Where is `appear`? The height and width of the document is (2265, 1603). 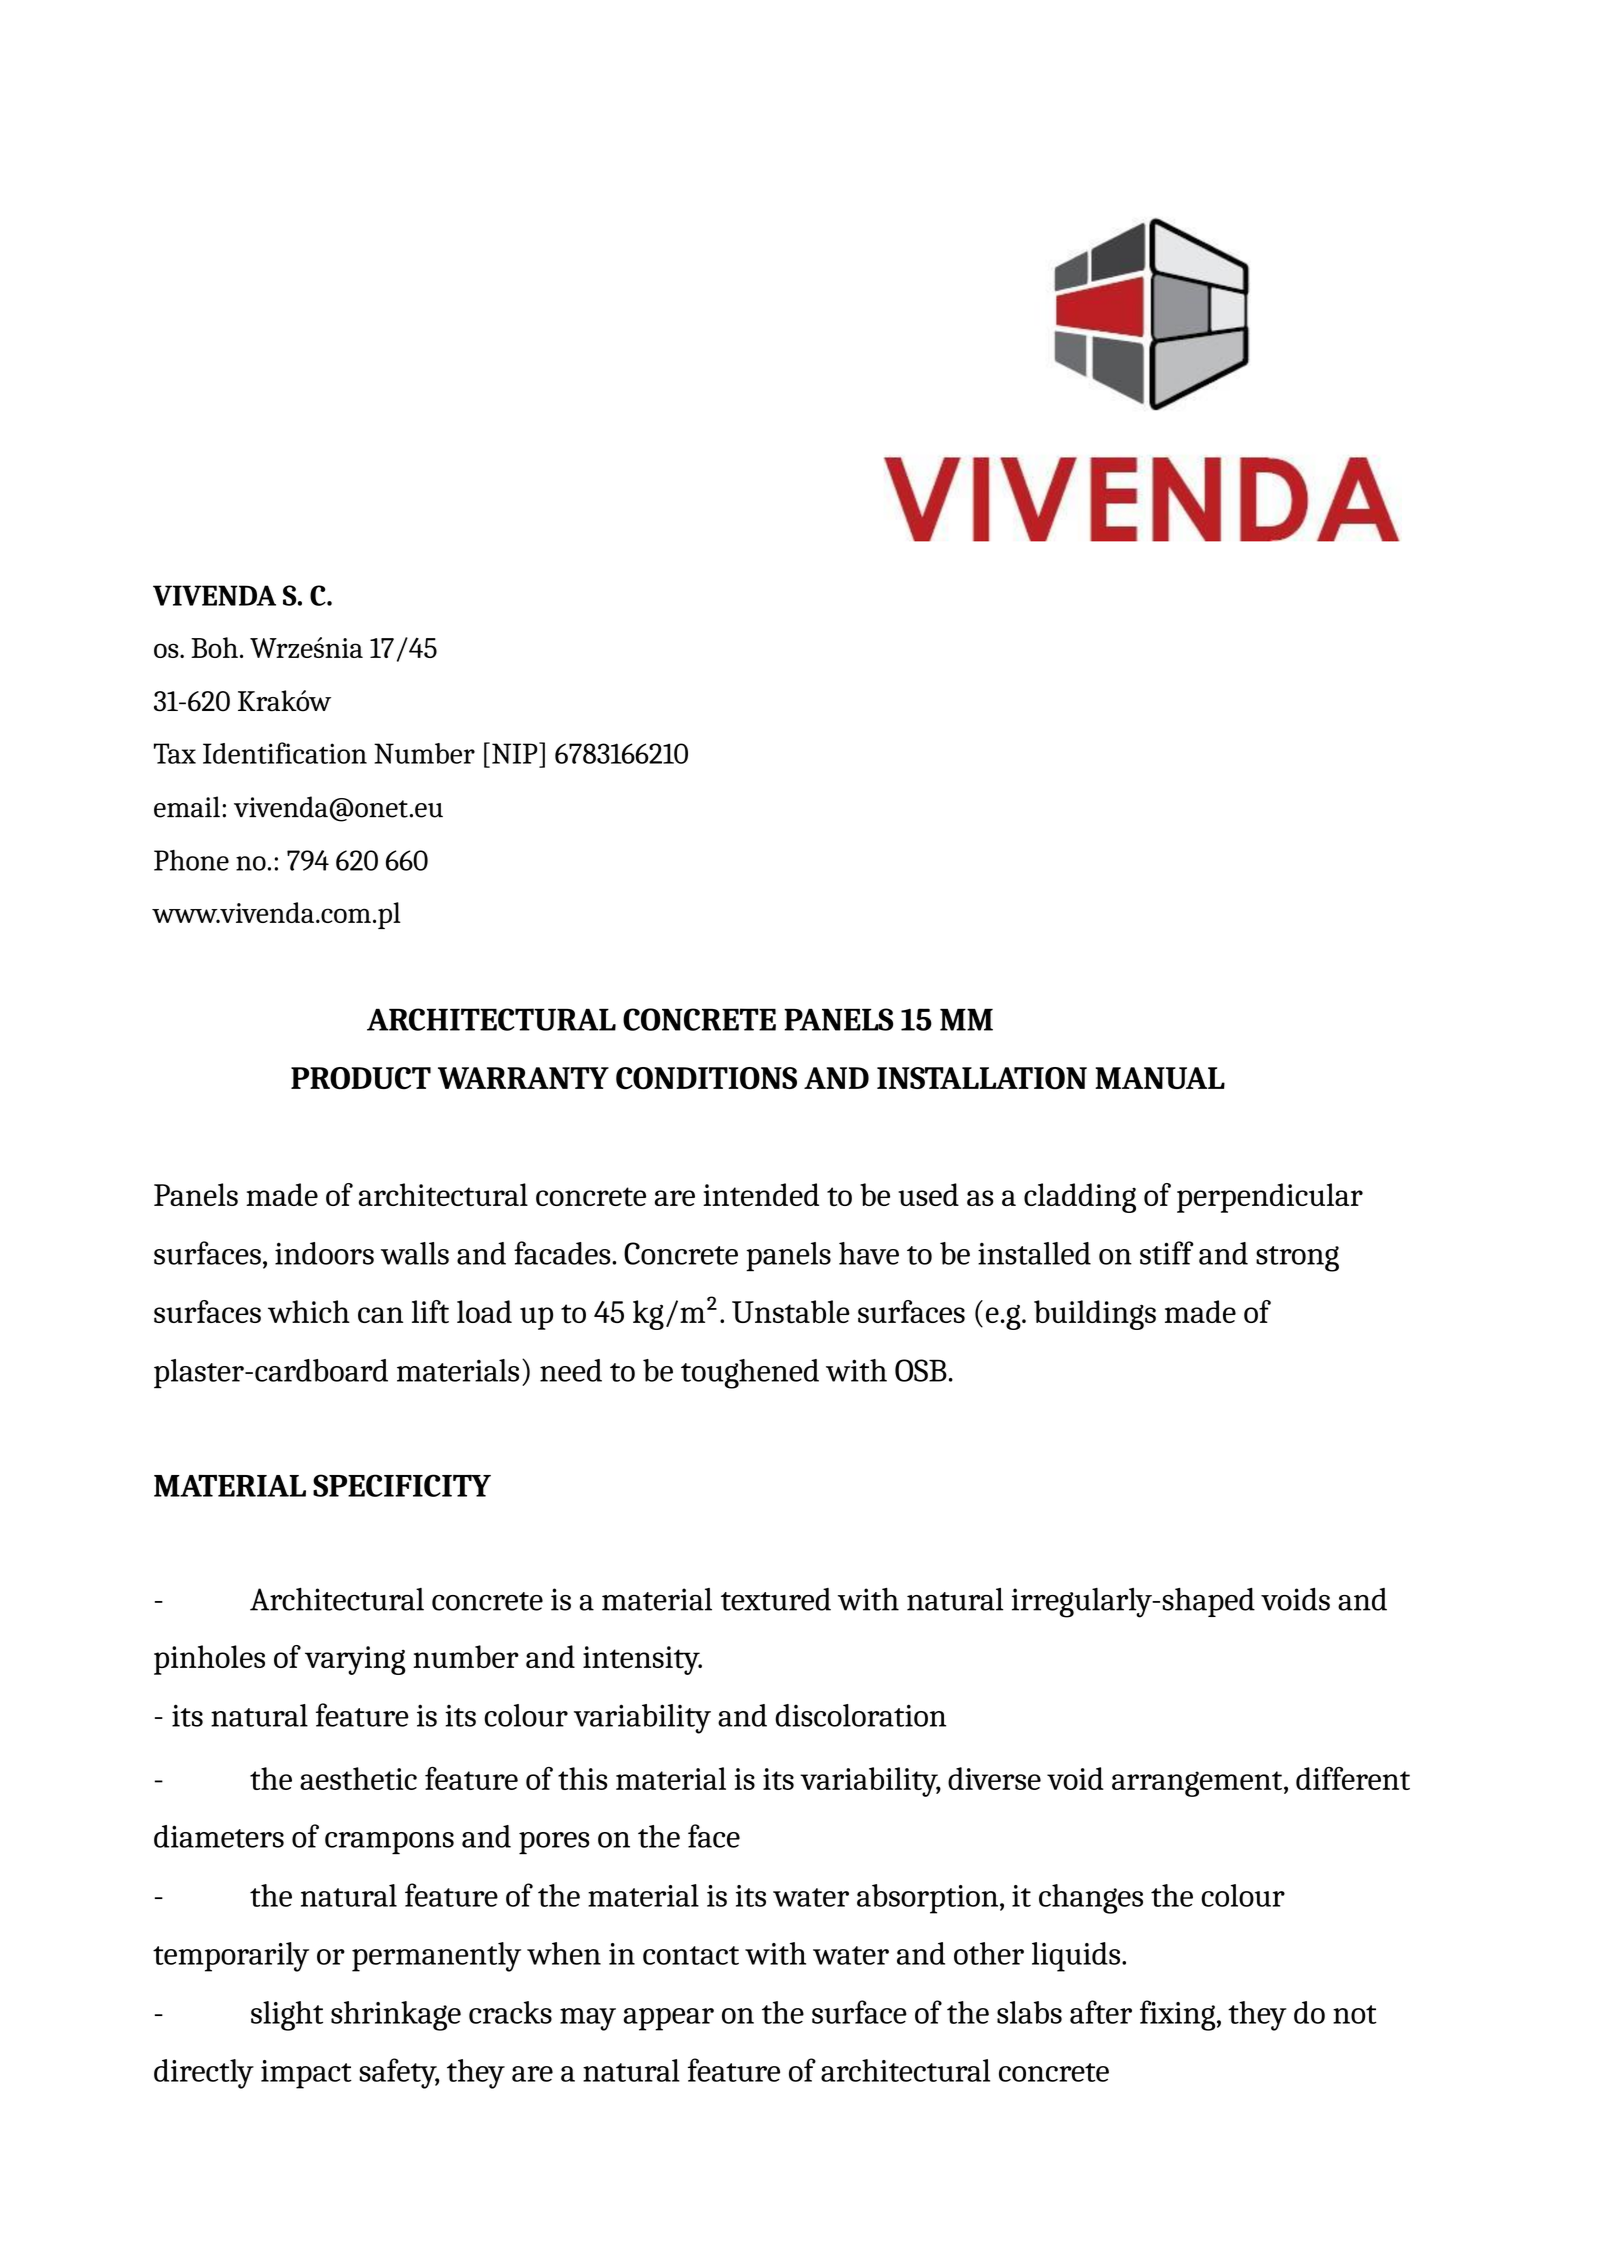 appear is located at coordinates (669, 2019).
